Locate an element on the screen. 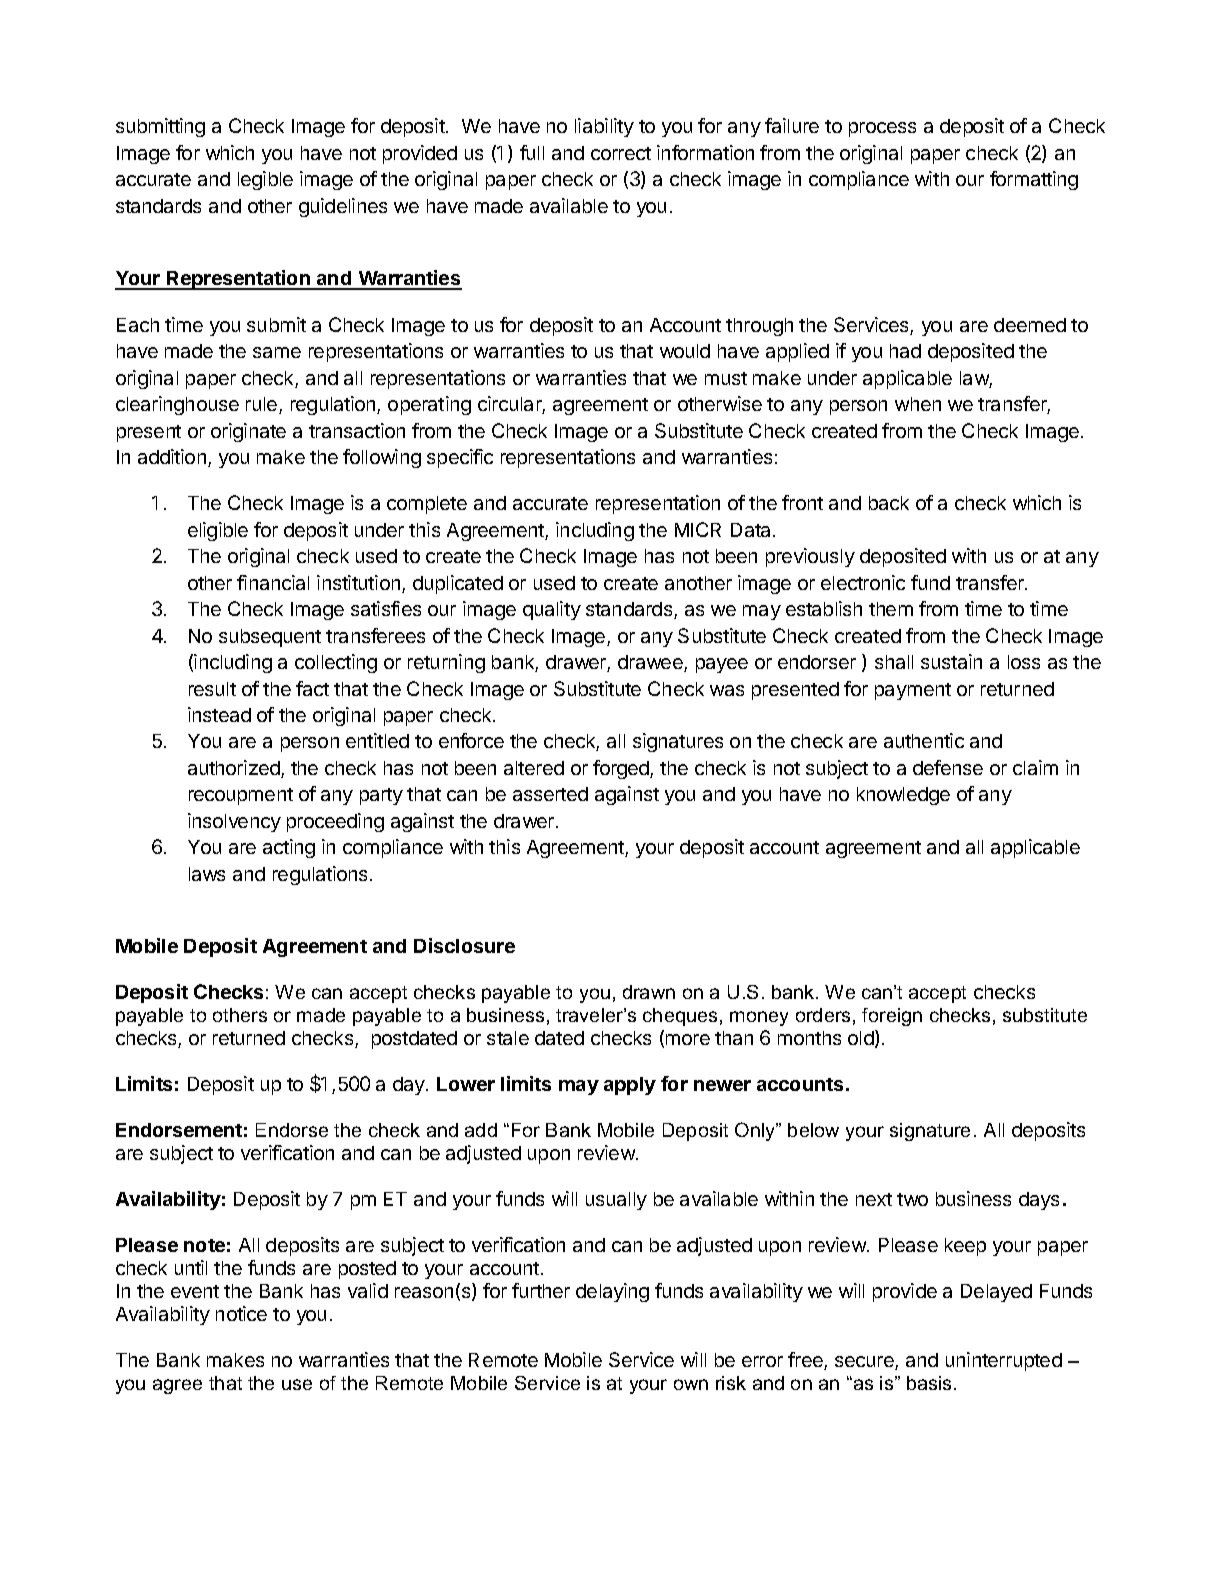 The width and height of the screenshot is (1223, 1583). correct is located at coordinates (621, 153).
